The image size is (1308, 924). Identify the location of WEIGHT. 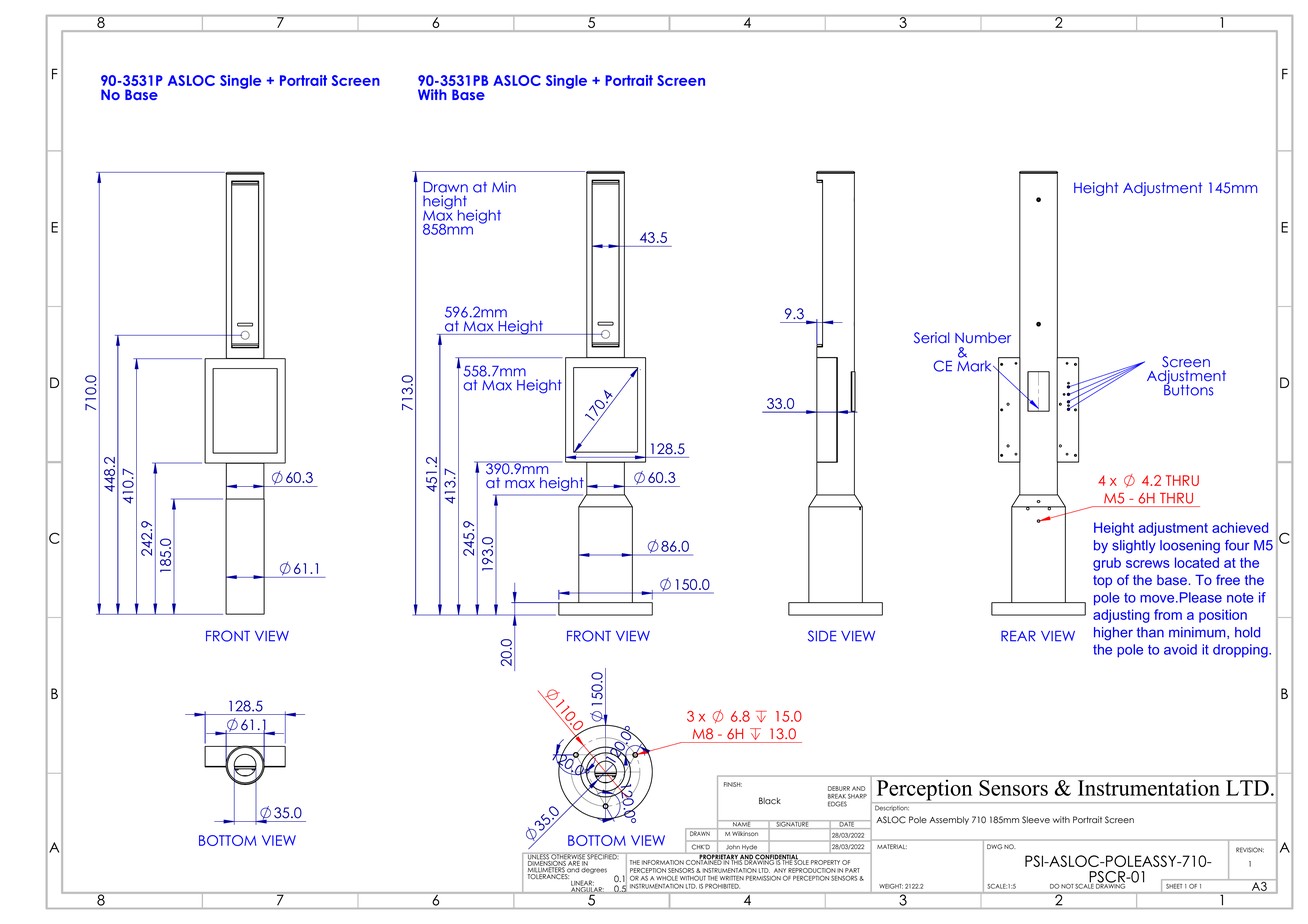
(891, 886).
